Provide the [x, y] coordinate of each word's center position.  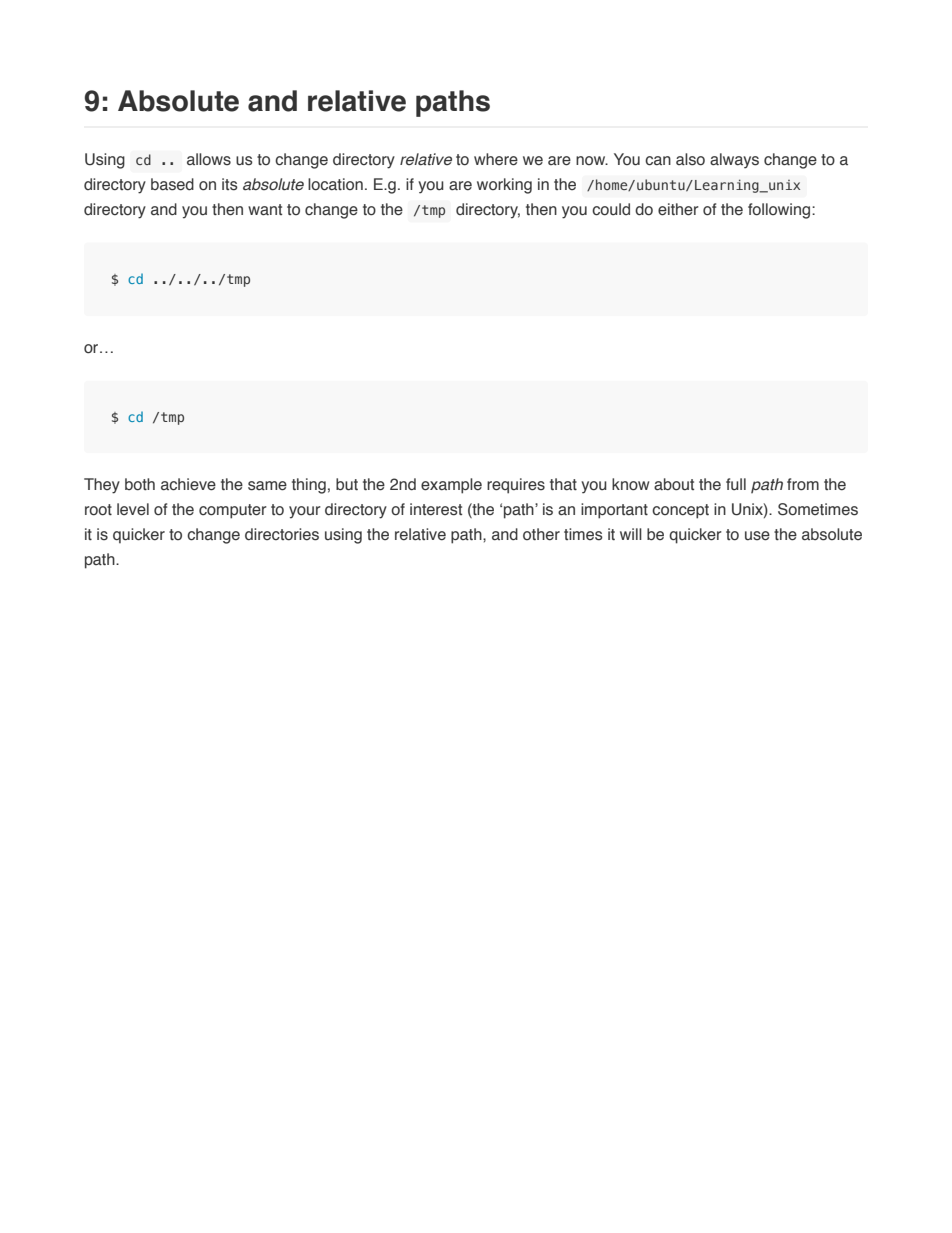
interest [436, 509]
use [757, 536]
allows [209, 159]
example [451, 486]
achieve [188, 484]
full [736, 484]
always [734, 161]
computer [233, 511]
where [496, 159]
